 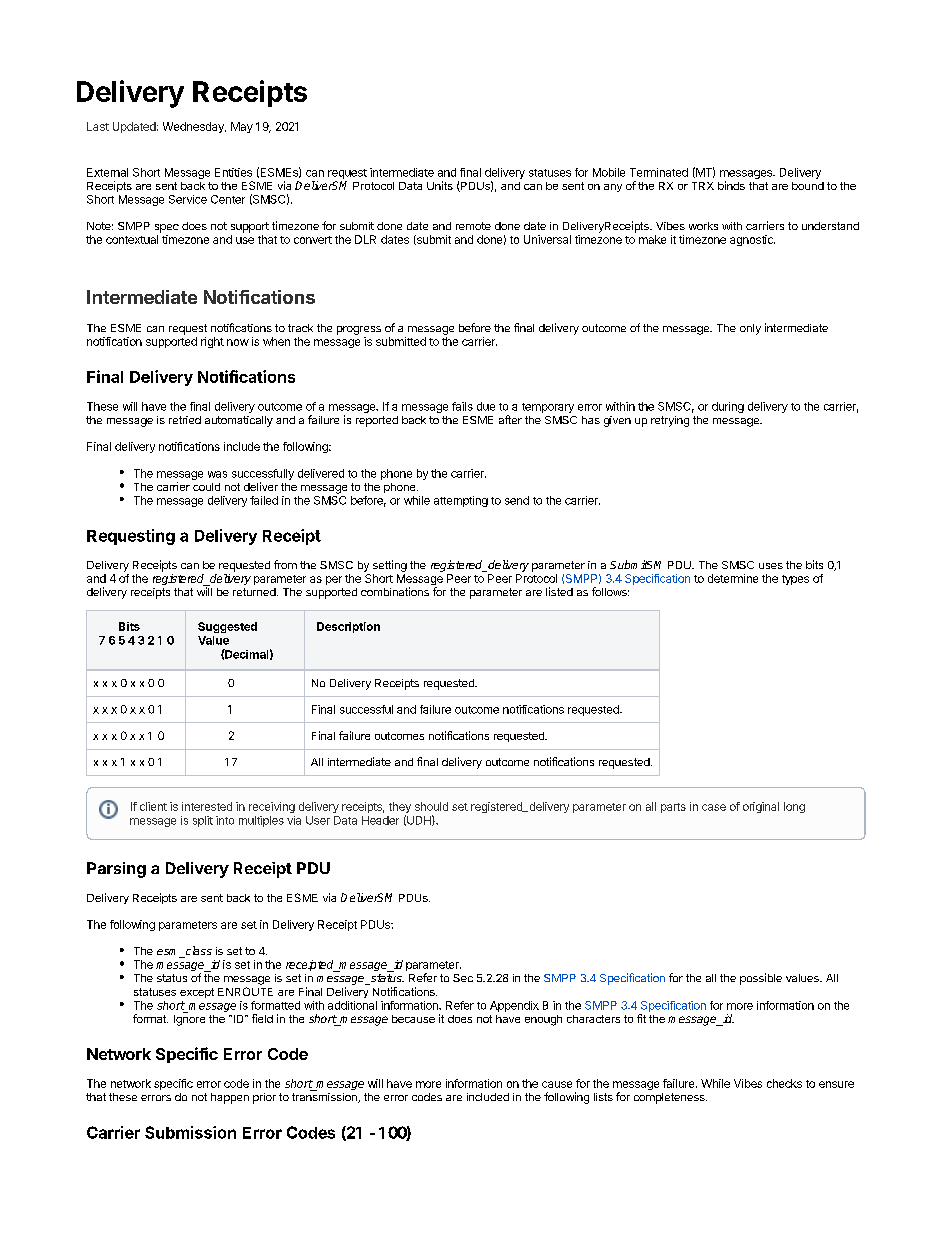 What do you see at coordinates (230, 1098) in the page?
I see `happen` at bounding box center [230, 1098].
